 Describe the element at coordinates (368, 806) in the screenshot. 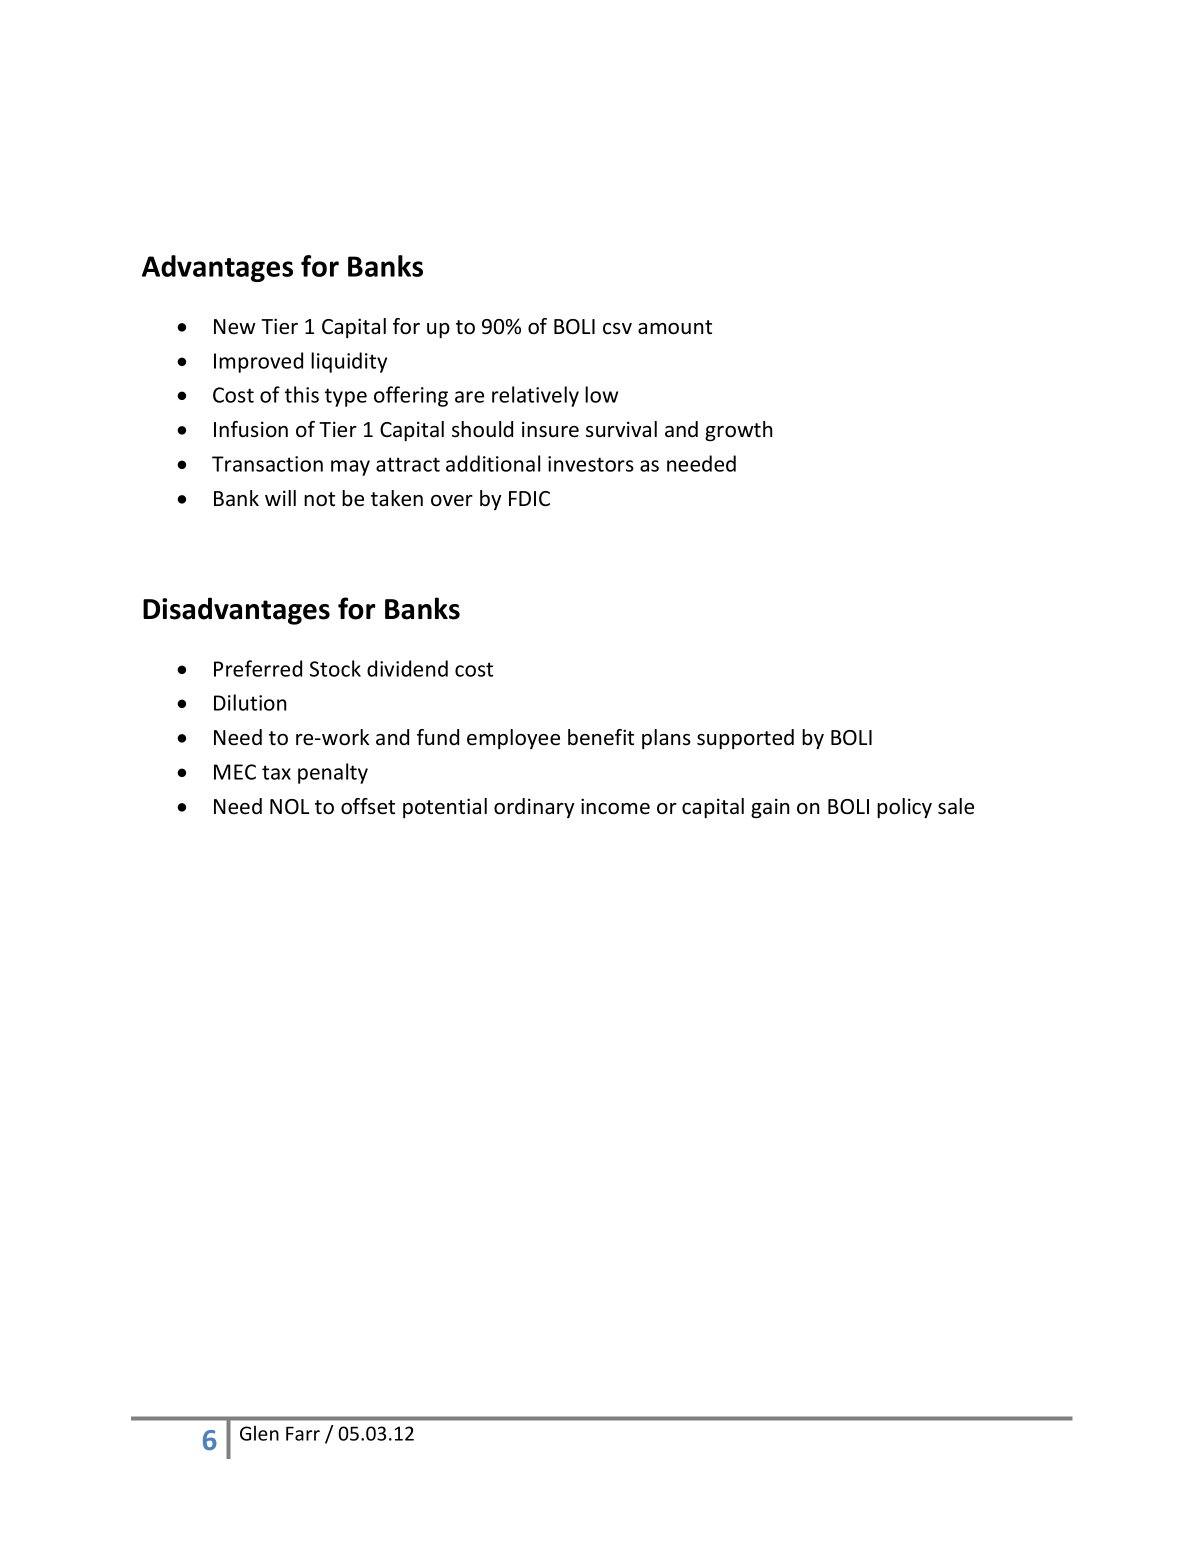

I see `offset` at that location.
